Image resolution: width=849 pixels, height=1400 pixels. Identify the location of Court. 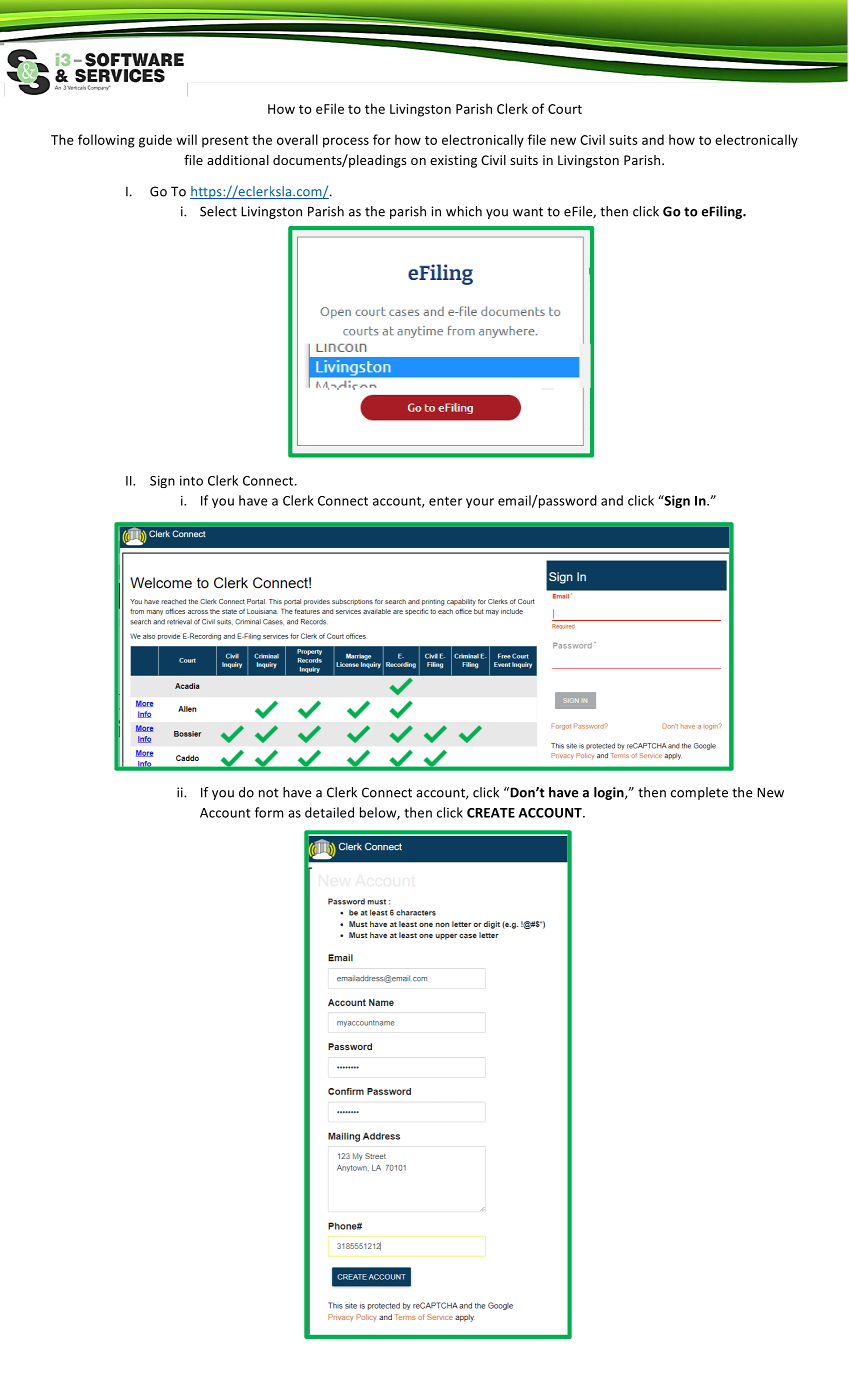
(565, 109).
